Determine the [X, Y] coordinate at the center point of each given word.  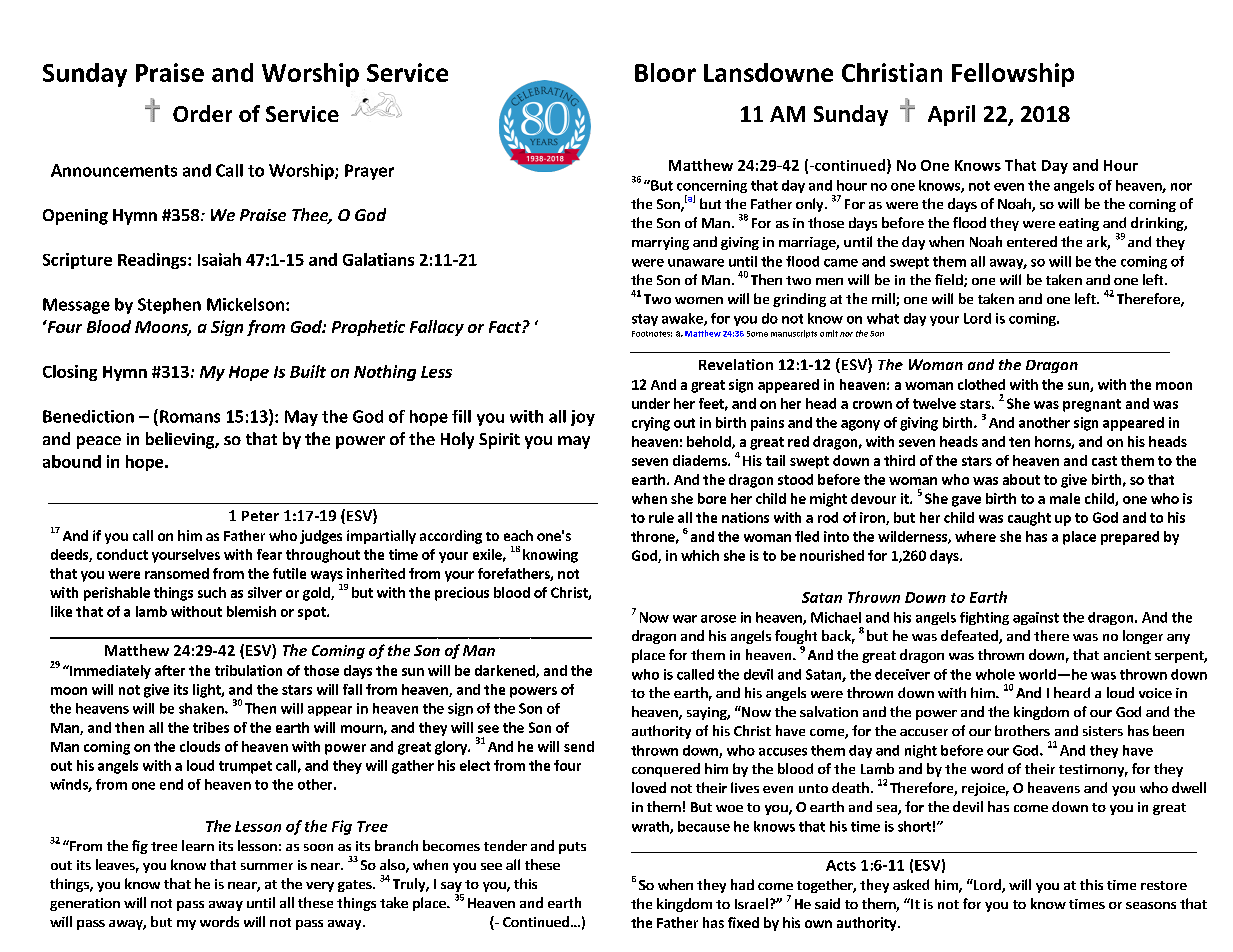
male [1065, 498]
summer [267, 866]
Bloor [665, 72]
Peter [260, 516]
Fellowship [1013, 75]
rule [661, 517]
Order [202, 113]
